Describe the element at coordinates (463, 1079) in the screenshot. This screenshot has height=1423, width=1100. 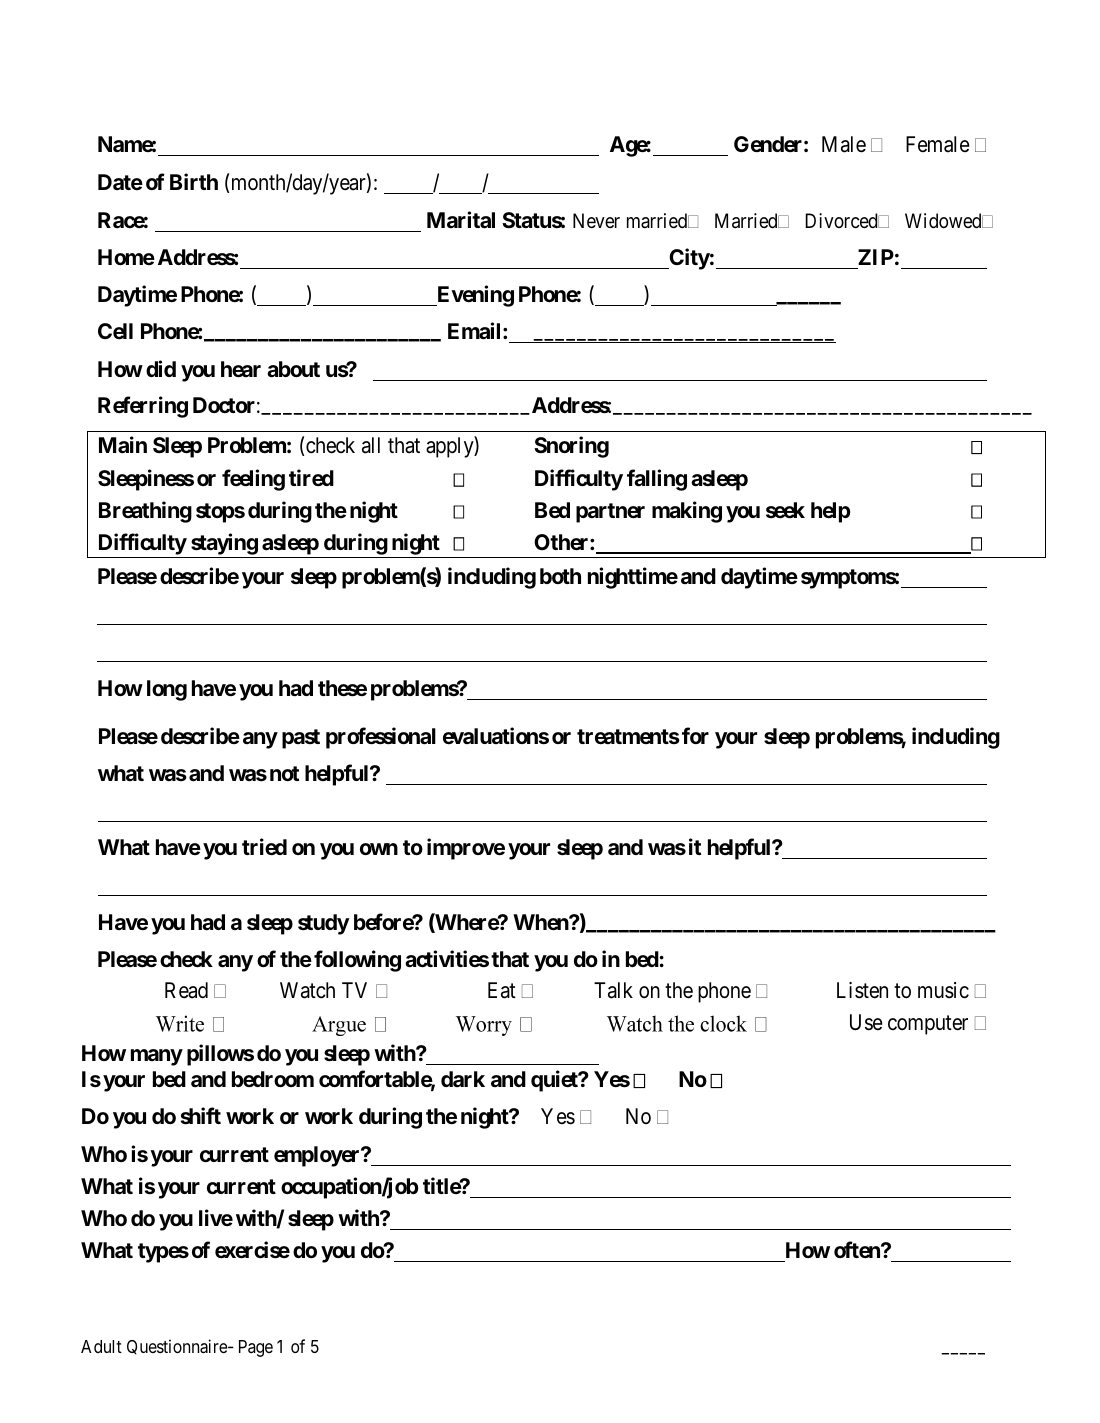
I see `dark` at that location.
